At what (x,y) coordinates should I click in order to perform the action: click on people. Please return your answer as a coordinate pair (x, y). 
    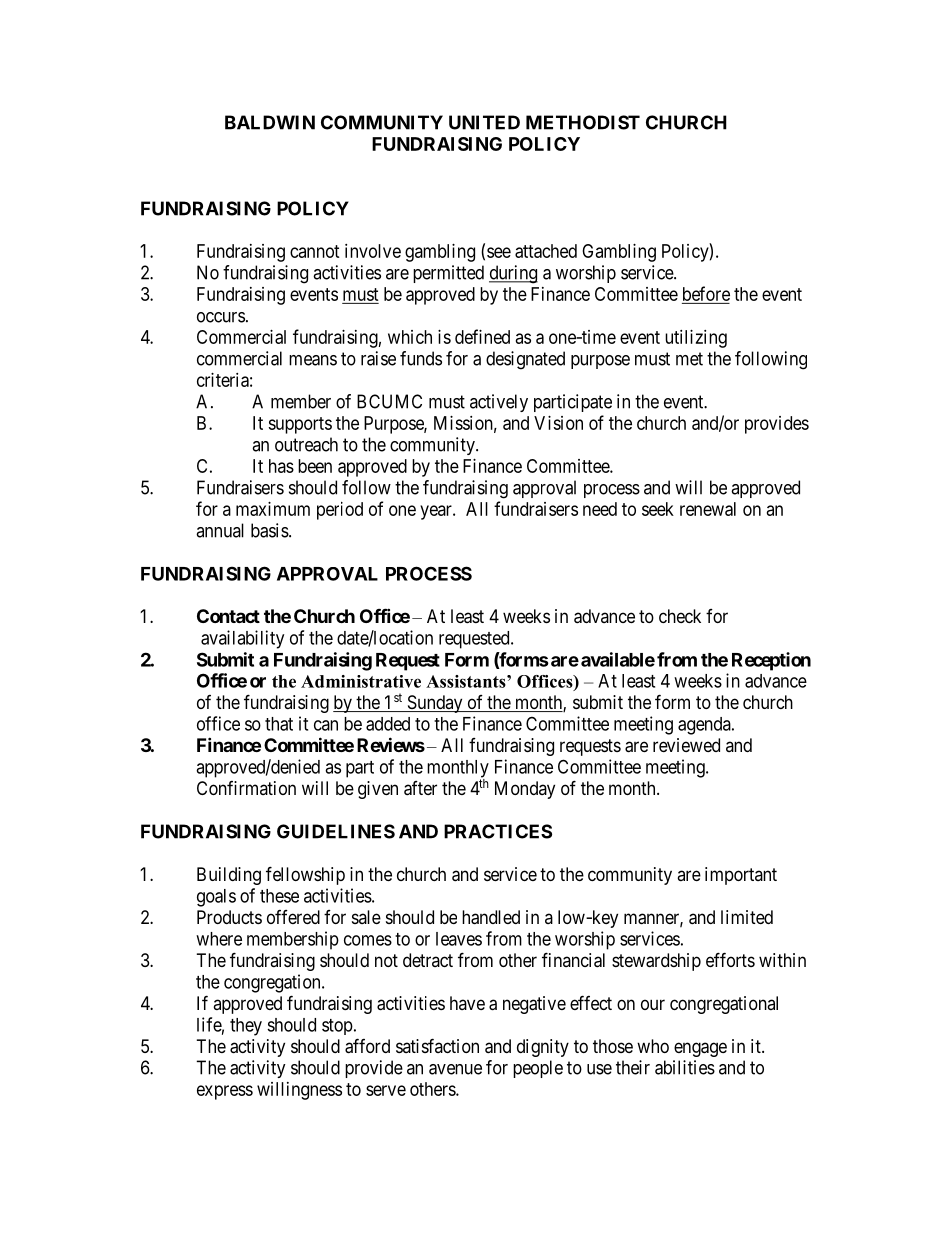
    Looking at the image, I should click on (538, 1069).
